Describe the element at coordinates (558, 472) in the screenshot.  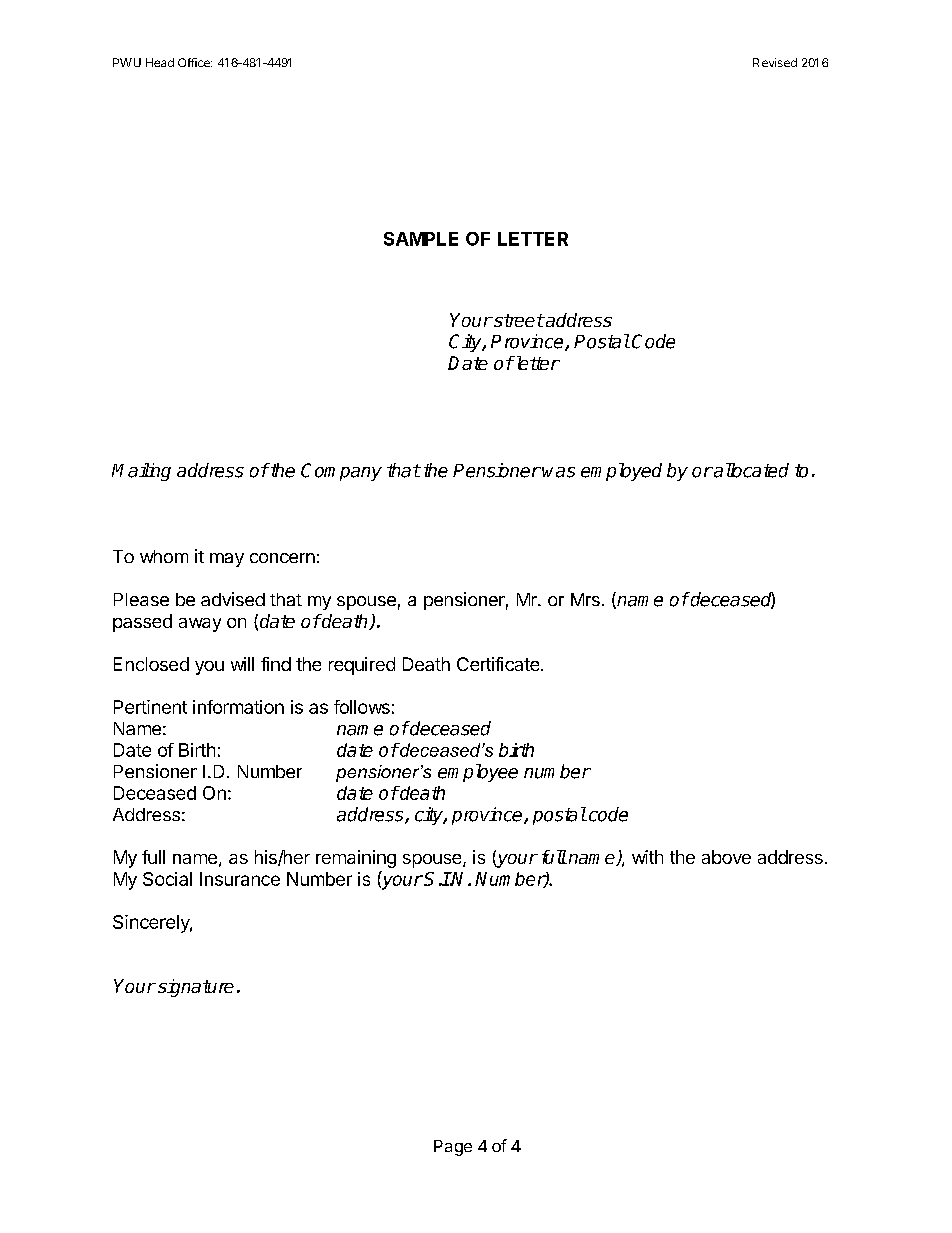
I see `was` at that location.
